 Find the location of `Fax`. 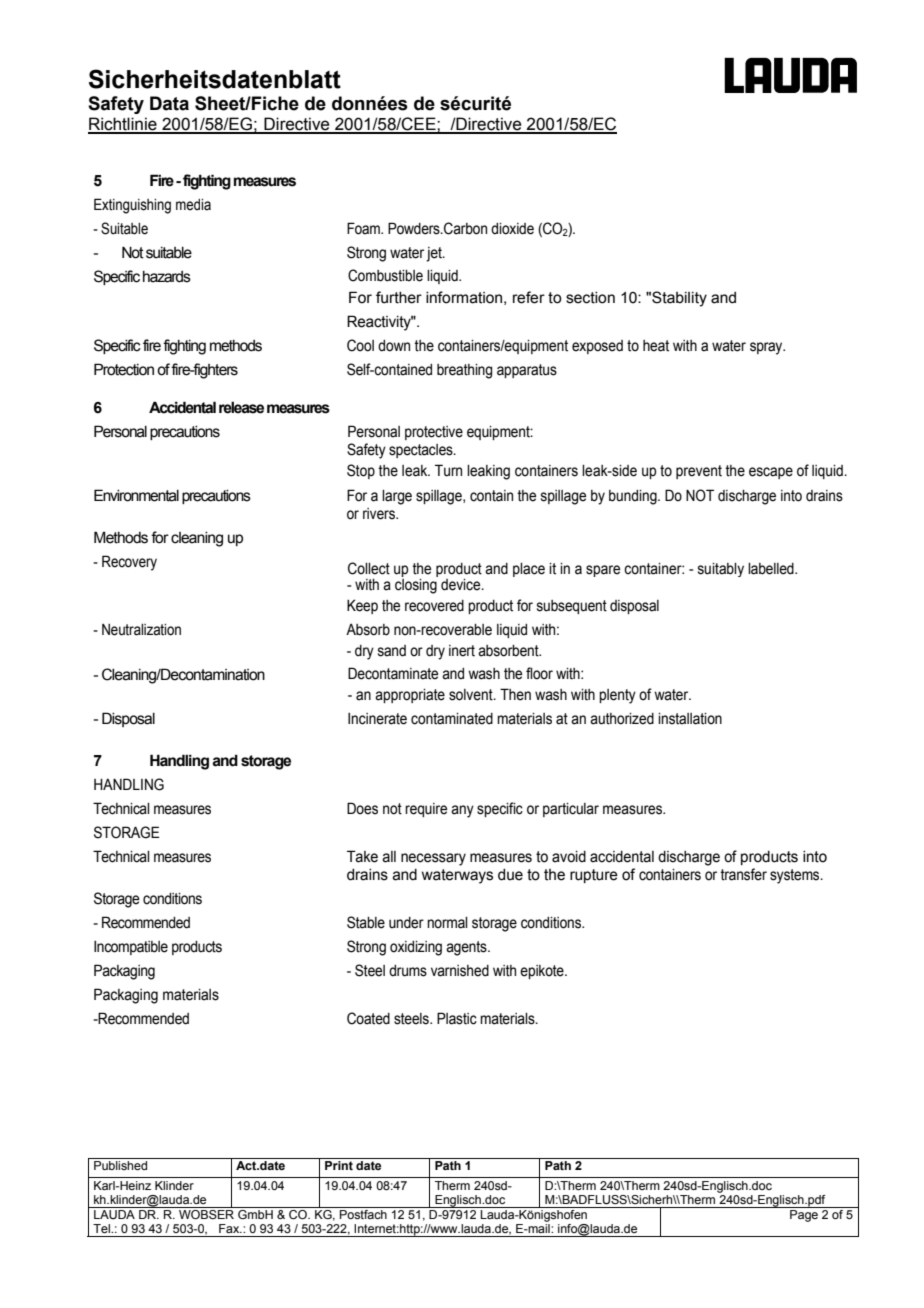

Fax is located at coordinates (230, 1228).
